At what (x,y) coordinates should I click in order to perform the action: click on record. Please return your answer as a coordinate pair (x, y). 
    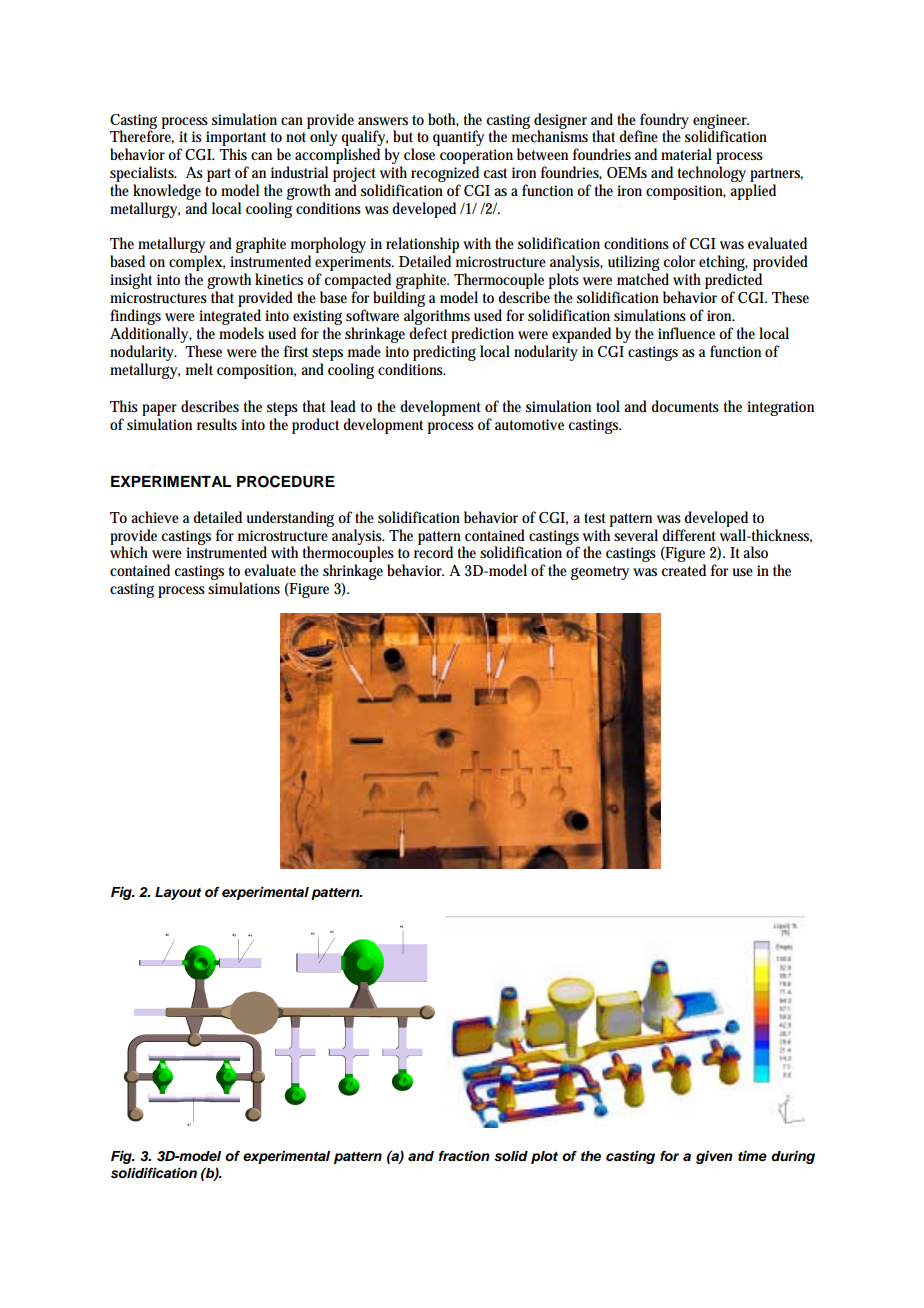
    Looking at the image, I should click on (433, 552).
